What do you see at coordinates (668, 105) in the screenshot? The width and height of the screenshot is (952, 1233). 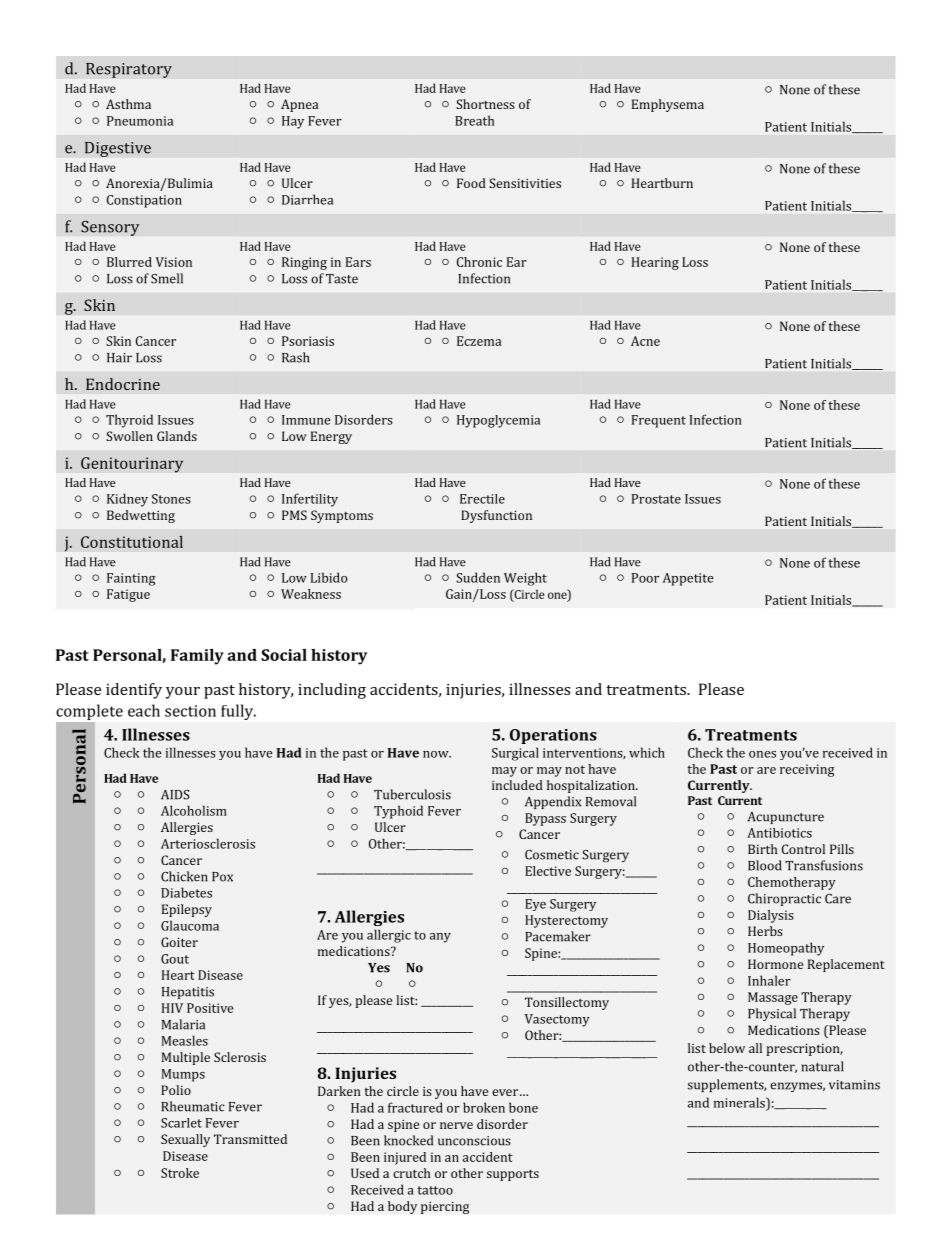 I see `Emphysema` at bounding box center [668, 105].
